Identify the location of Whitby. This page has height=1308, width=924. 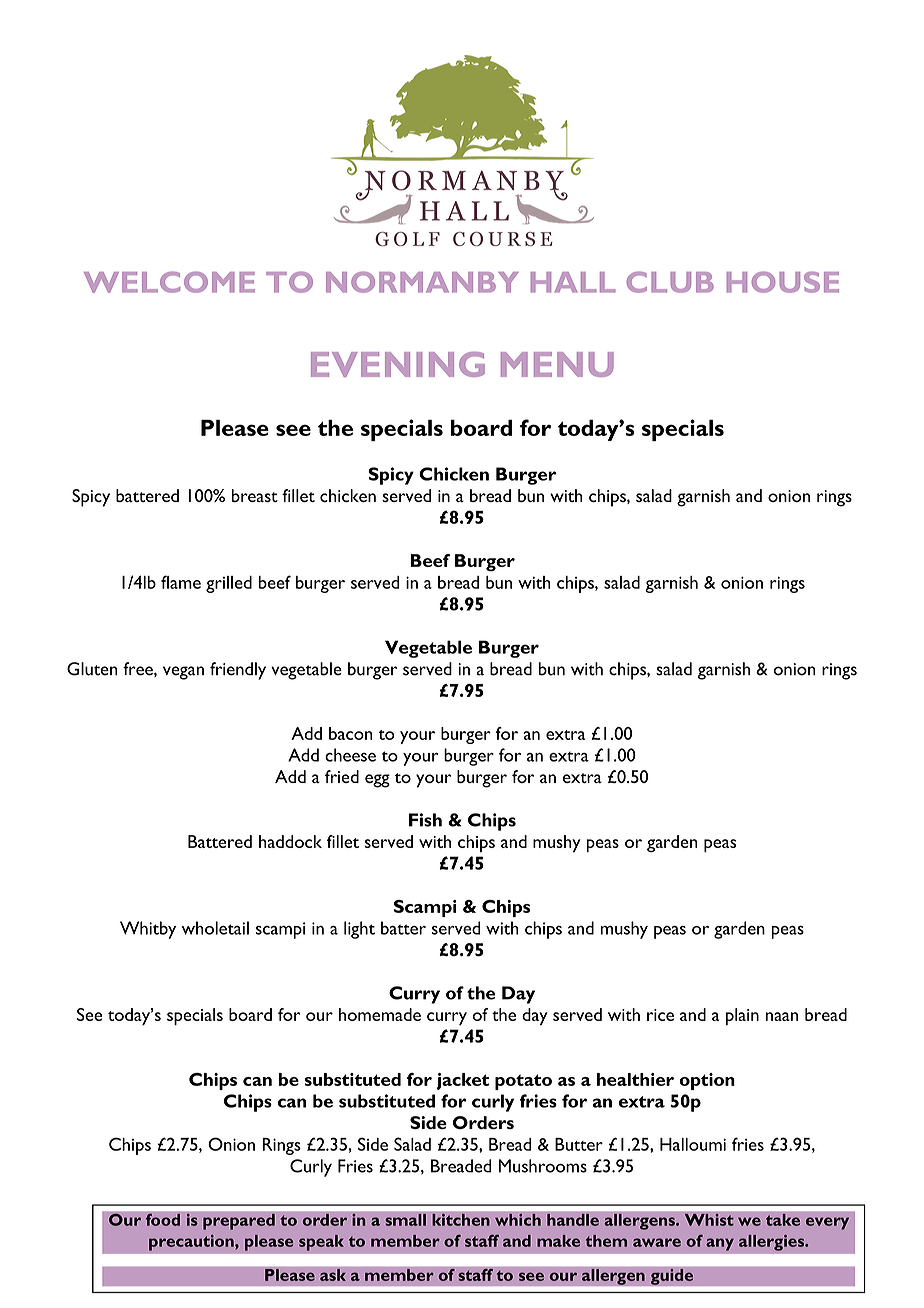
(148, 930).
